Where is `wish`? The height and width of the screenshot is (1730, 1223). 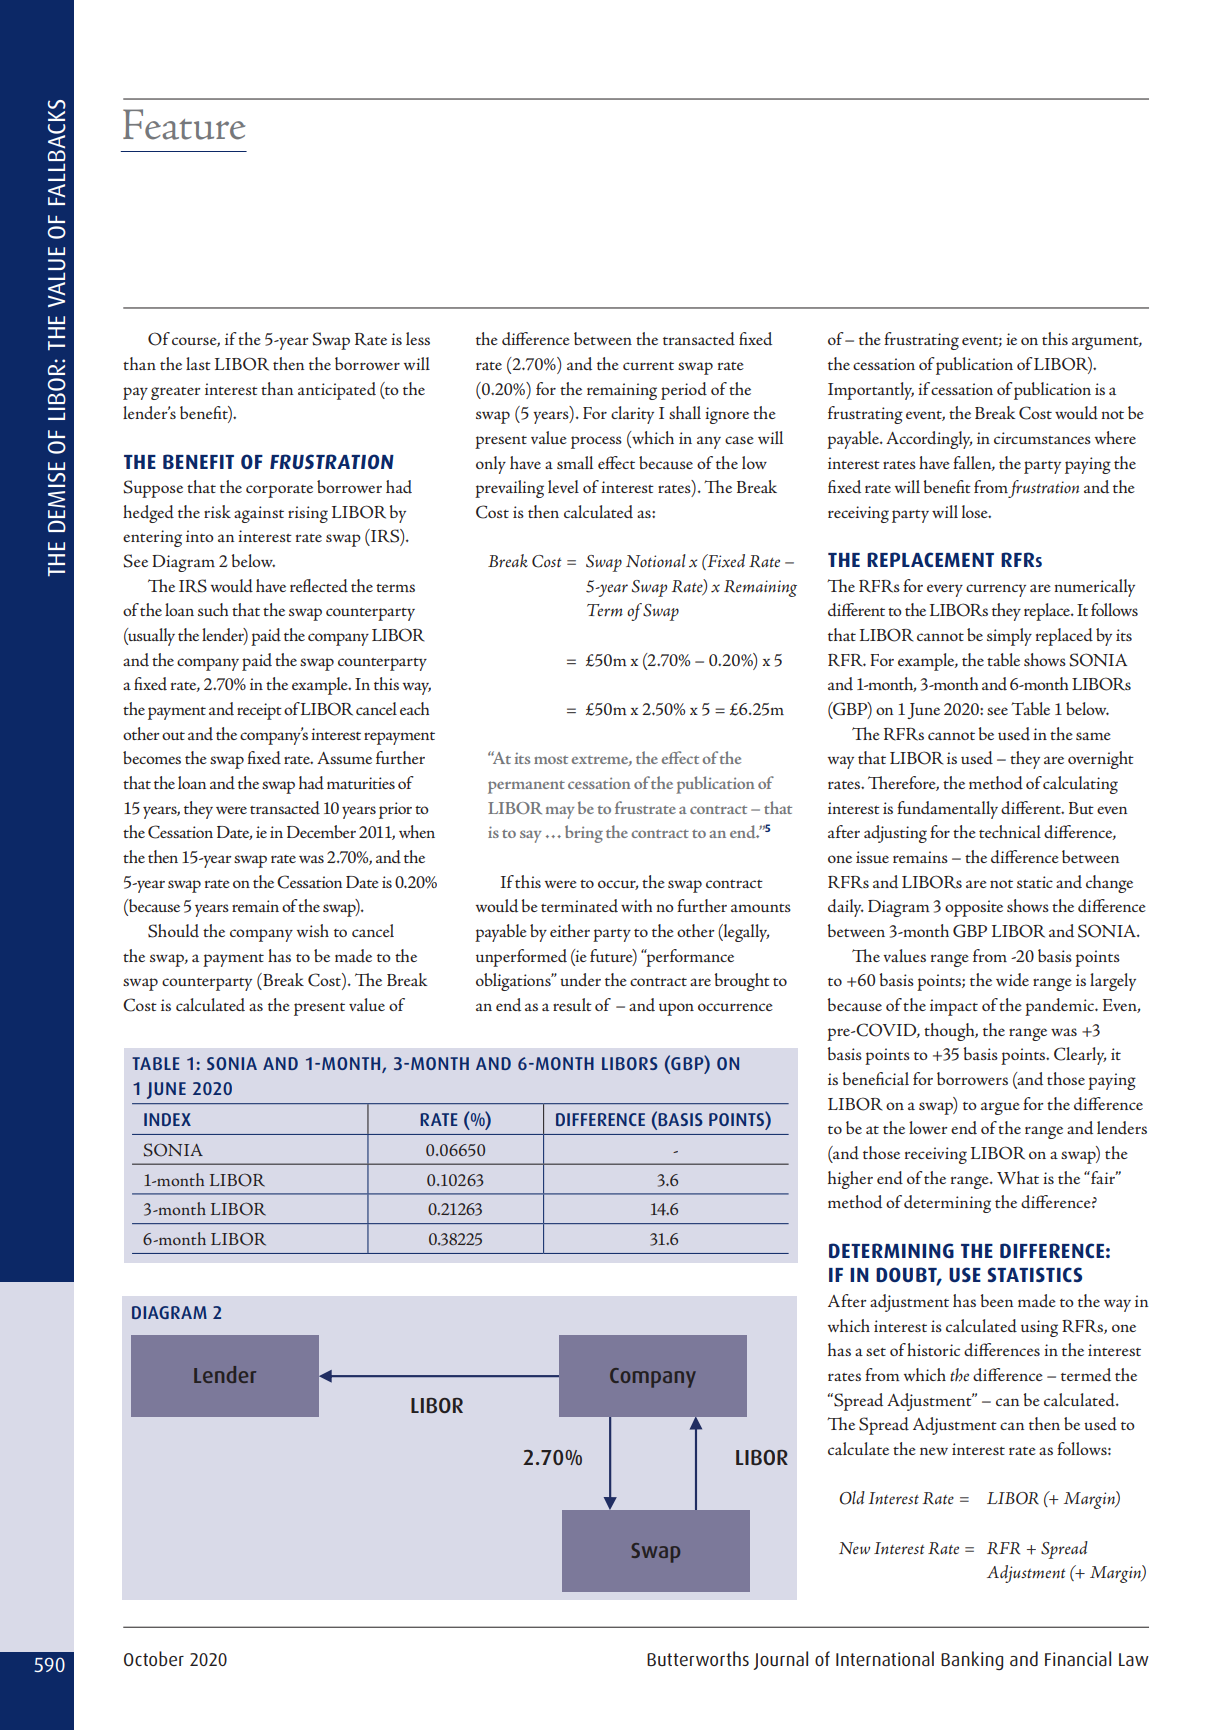
wish is located at coordinates (312, 930).
